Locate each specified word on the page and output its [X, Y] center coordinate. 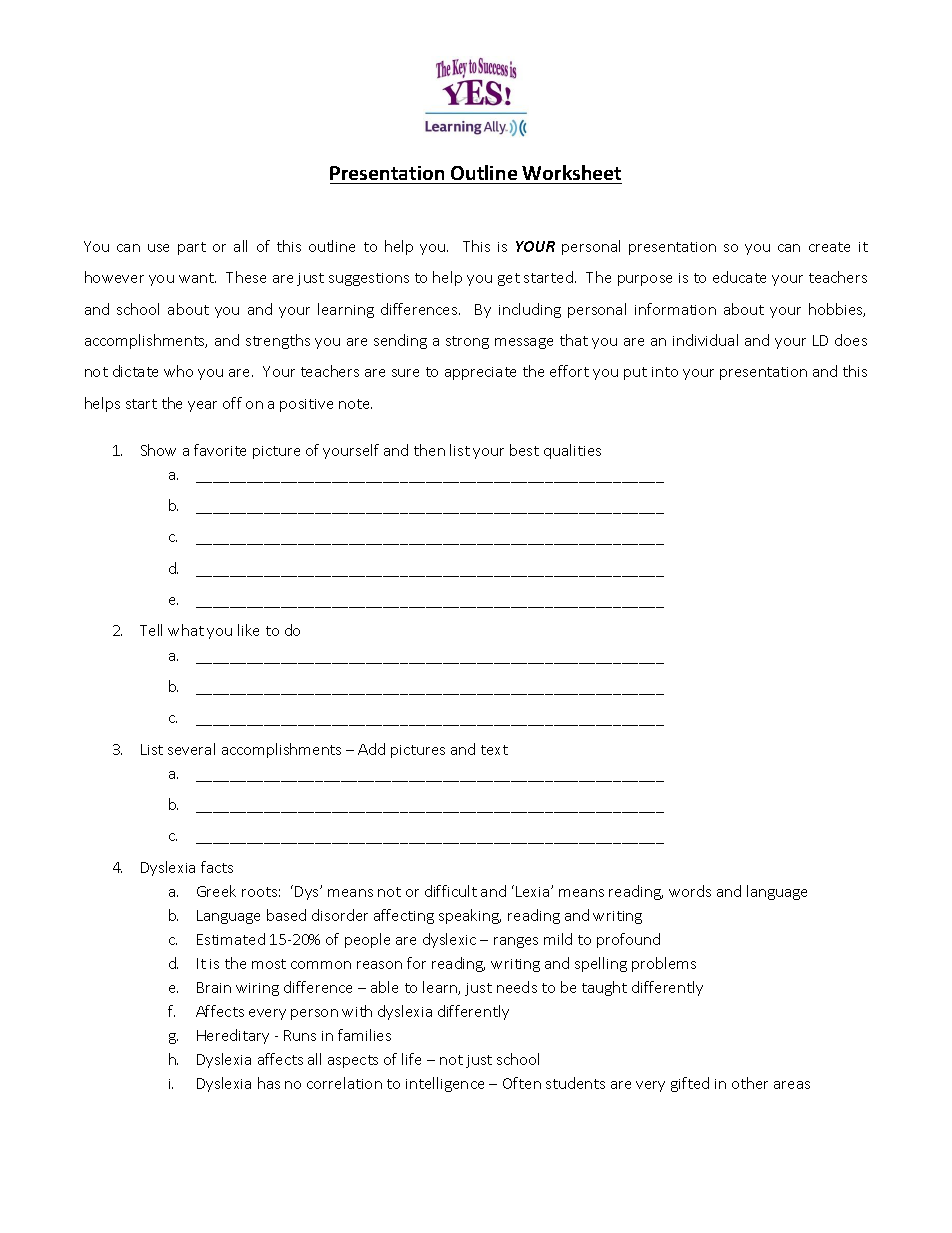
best [524, 450]
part [192, 248]
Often [522, 1083]
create [829, 247]
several [191, 749]
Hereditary [233, 1036]
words [690, 891]
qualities [572, 451]
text [494, 750]
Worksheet [571, 172]
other [750, 1083]
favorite [220, 450]
